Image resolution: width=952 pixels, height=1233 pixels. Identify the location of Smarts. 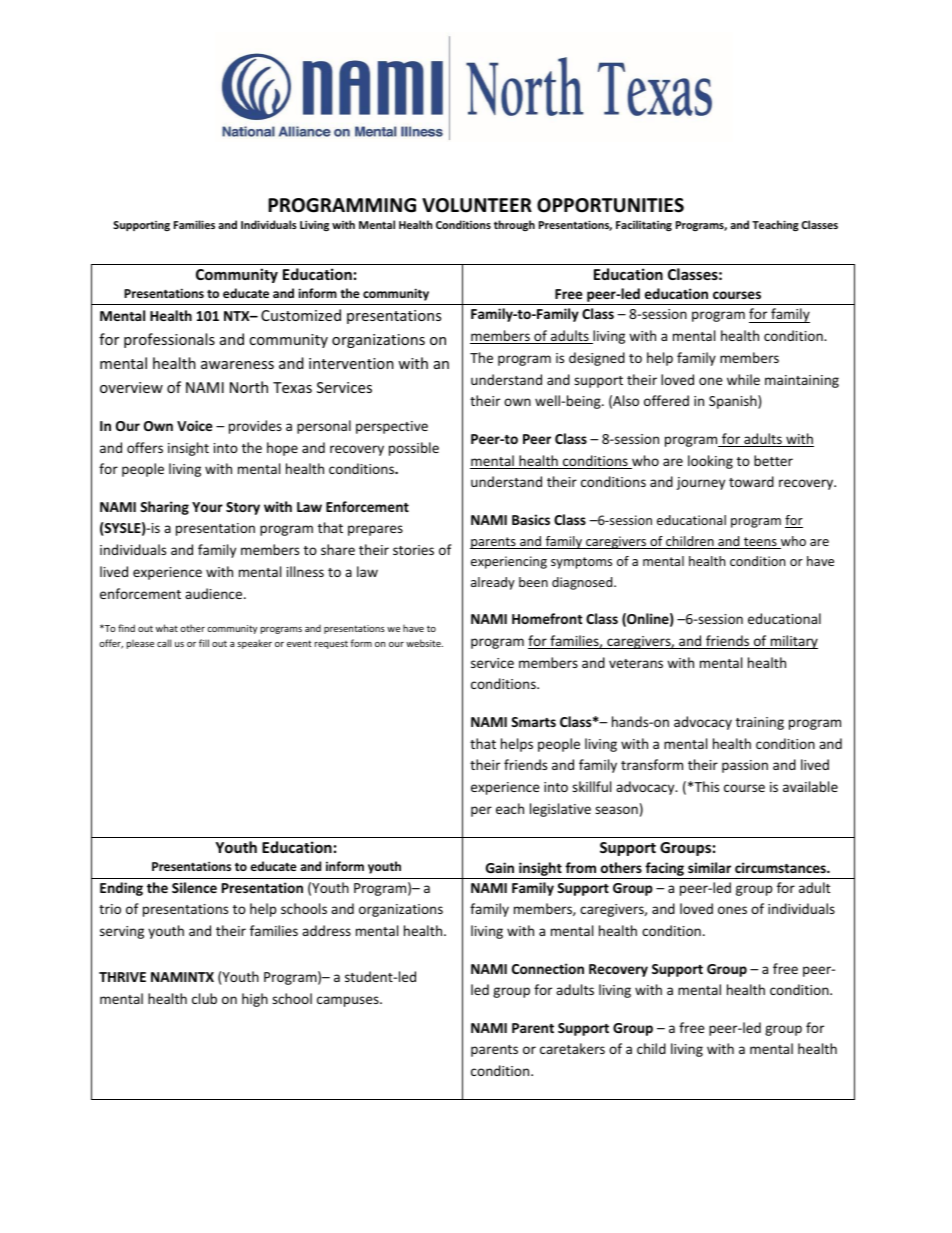
(533, 722).
